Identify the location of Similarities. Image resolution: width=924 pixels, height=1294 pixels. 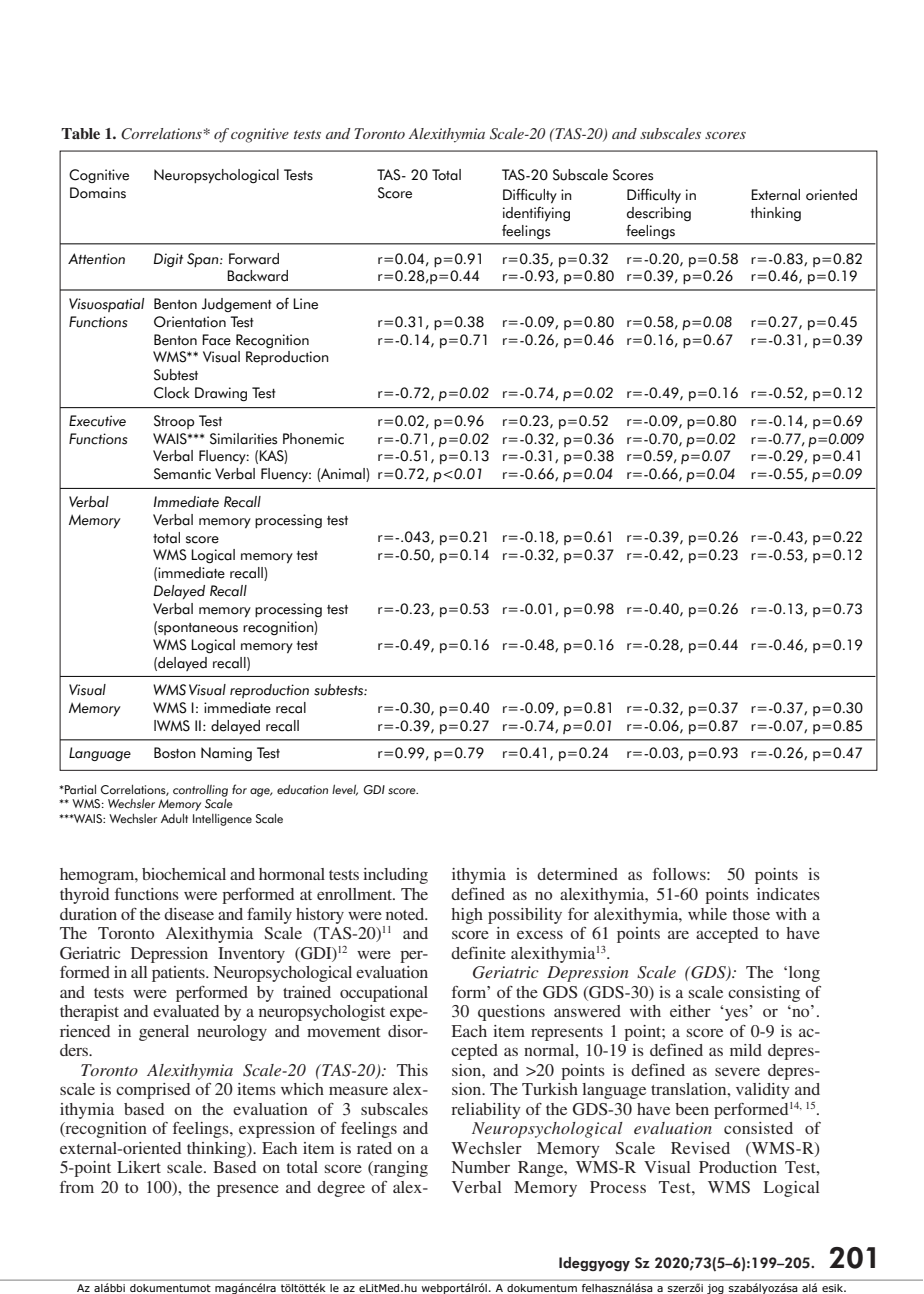
(243, 439).
